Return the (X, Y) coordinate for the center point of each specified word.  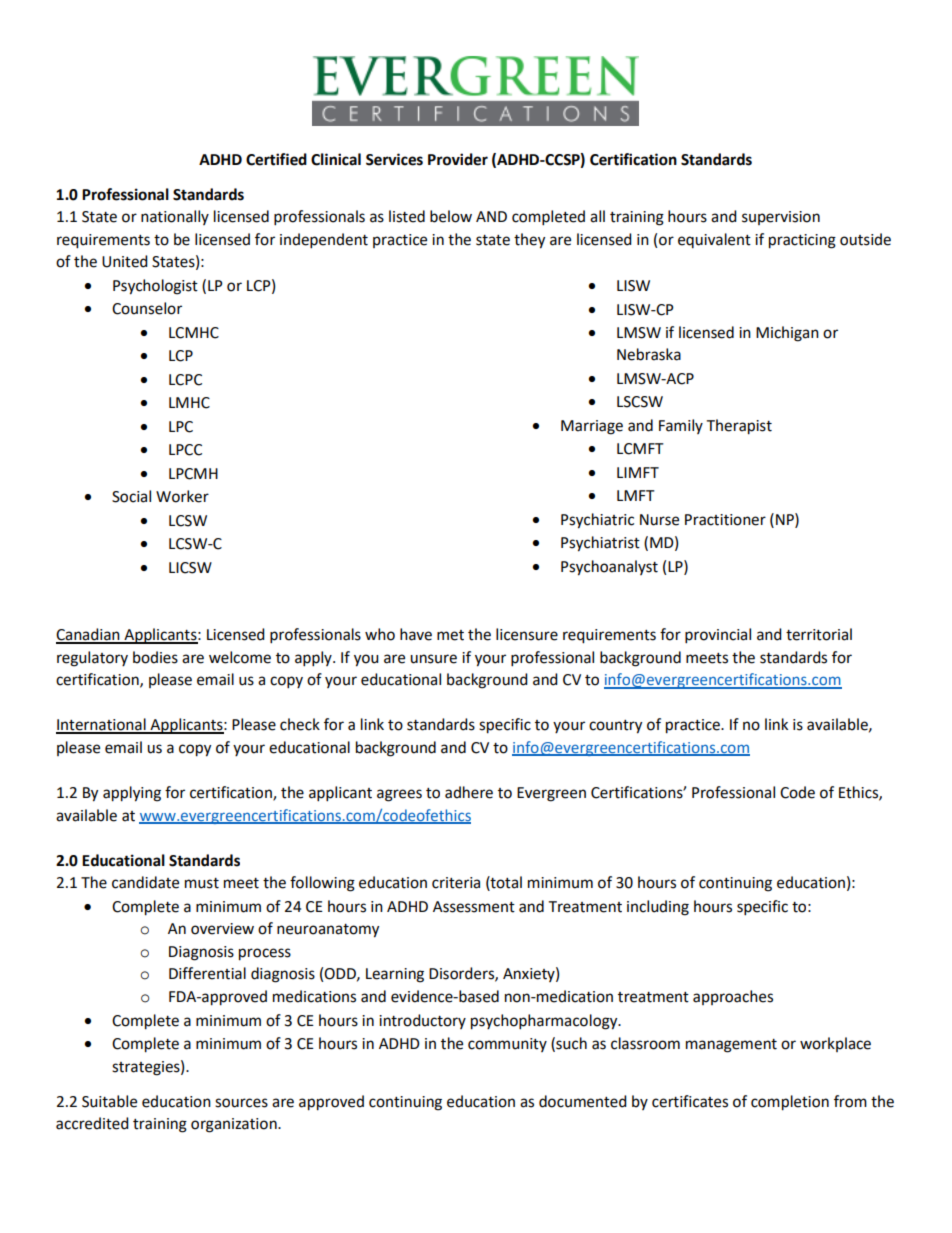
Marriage (592, 427)
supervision (781, 218)
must (202, 883)
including (658, 908)
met (450, 635)
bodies (155, 657)
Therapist (739, 427)
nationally (175, 217)
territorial (819, 634)
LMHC (189, 403)
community (507, 1045)
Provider (458, 159)
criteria (456, 883)
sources (241, 1103)
